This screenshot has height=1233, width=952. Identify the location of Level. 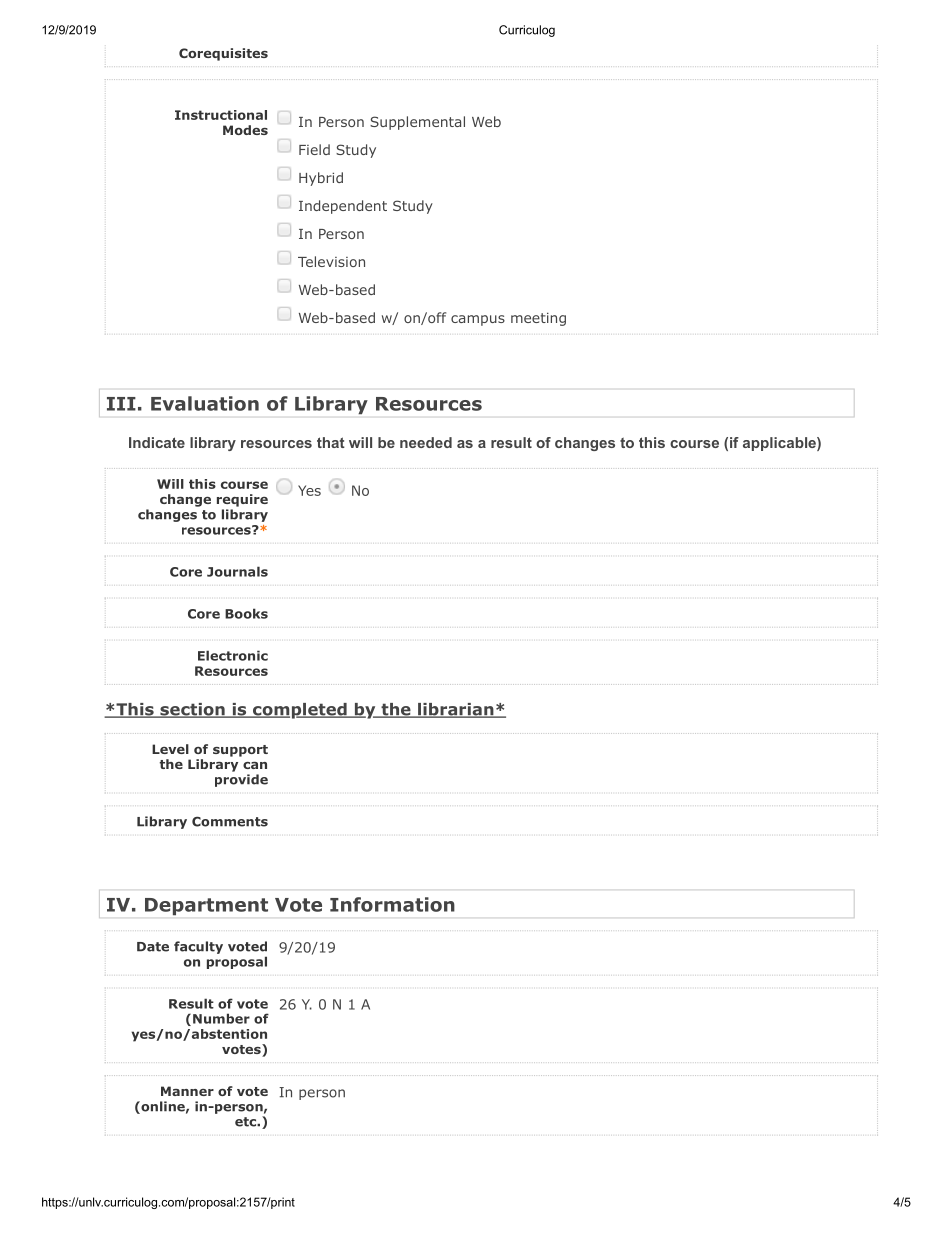
(170, 749).
